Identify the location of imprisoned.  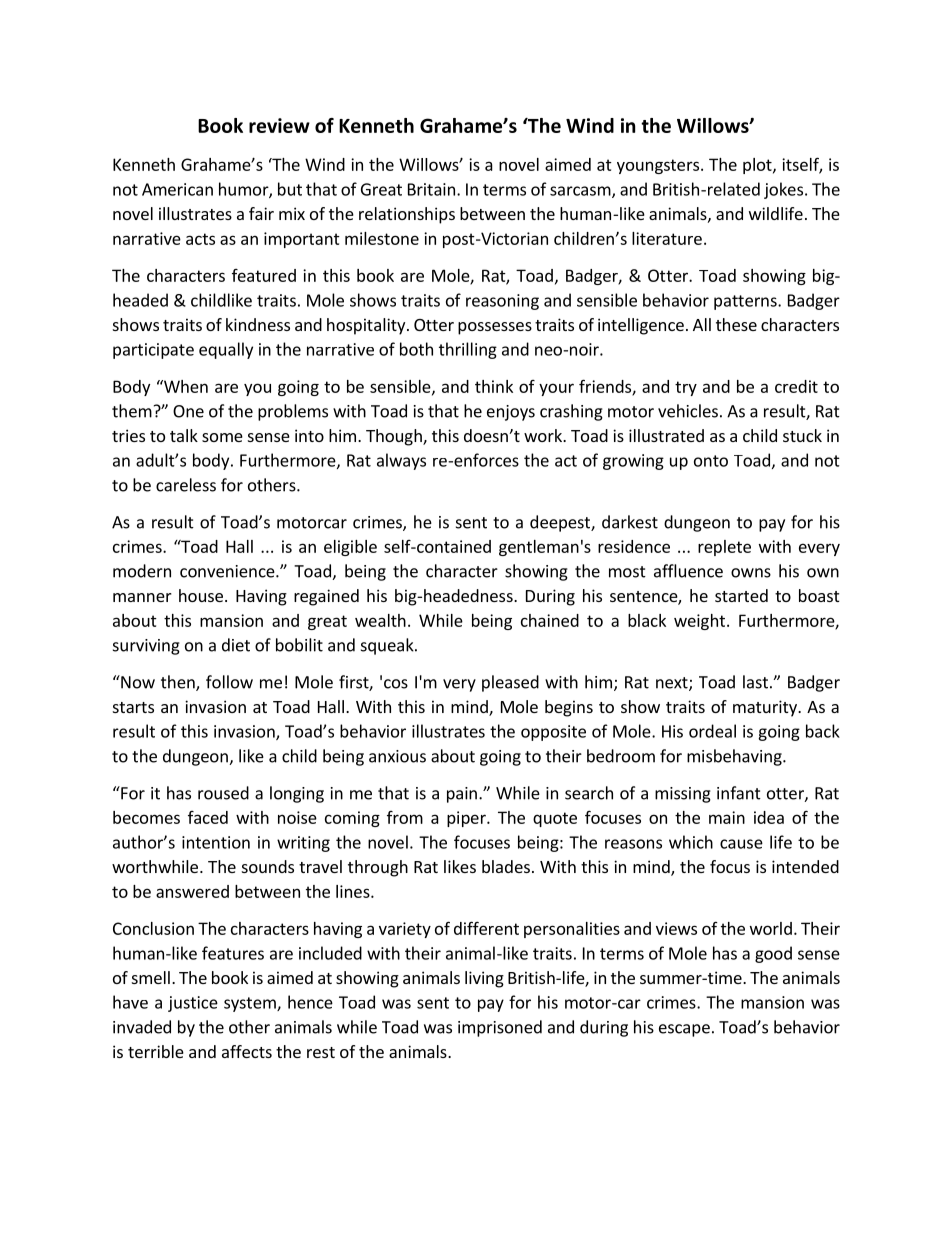
(500, 1028).
